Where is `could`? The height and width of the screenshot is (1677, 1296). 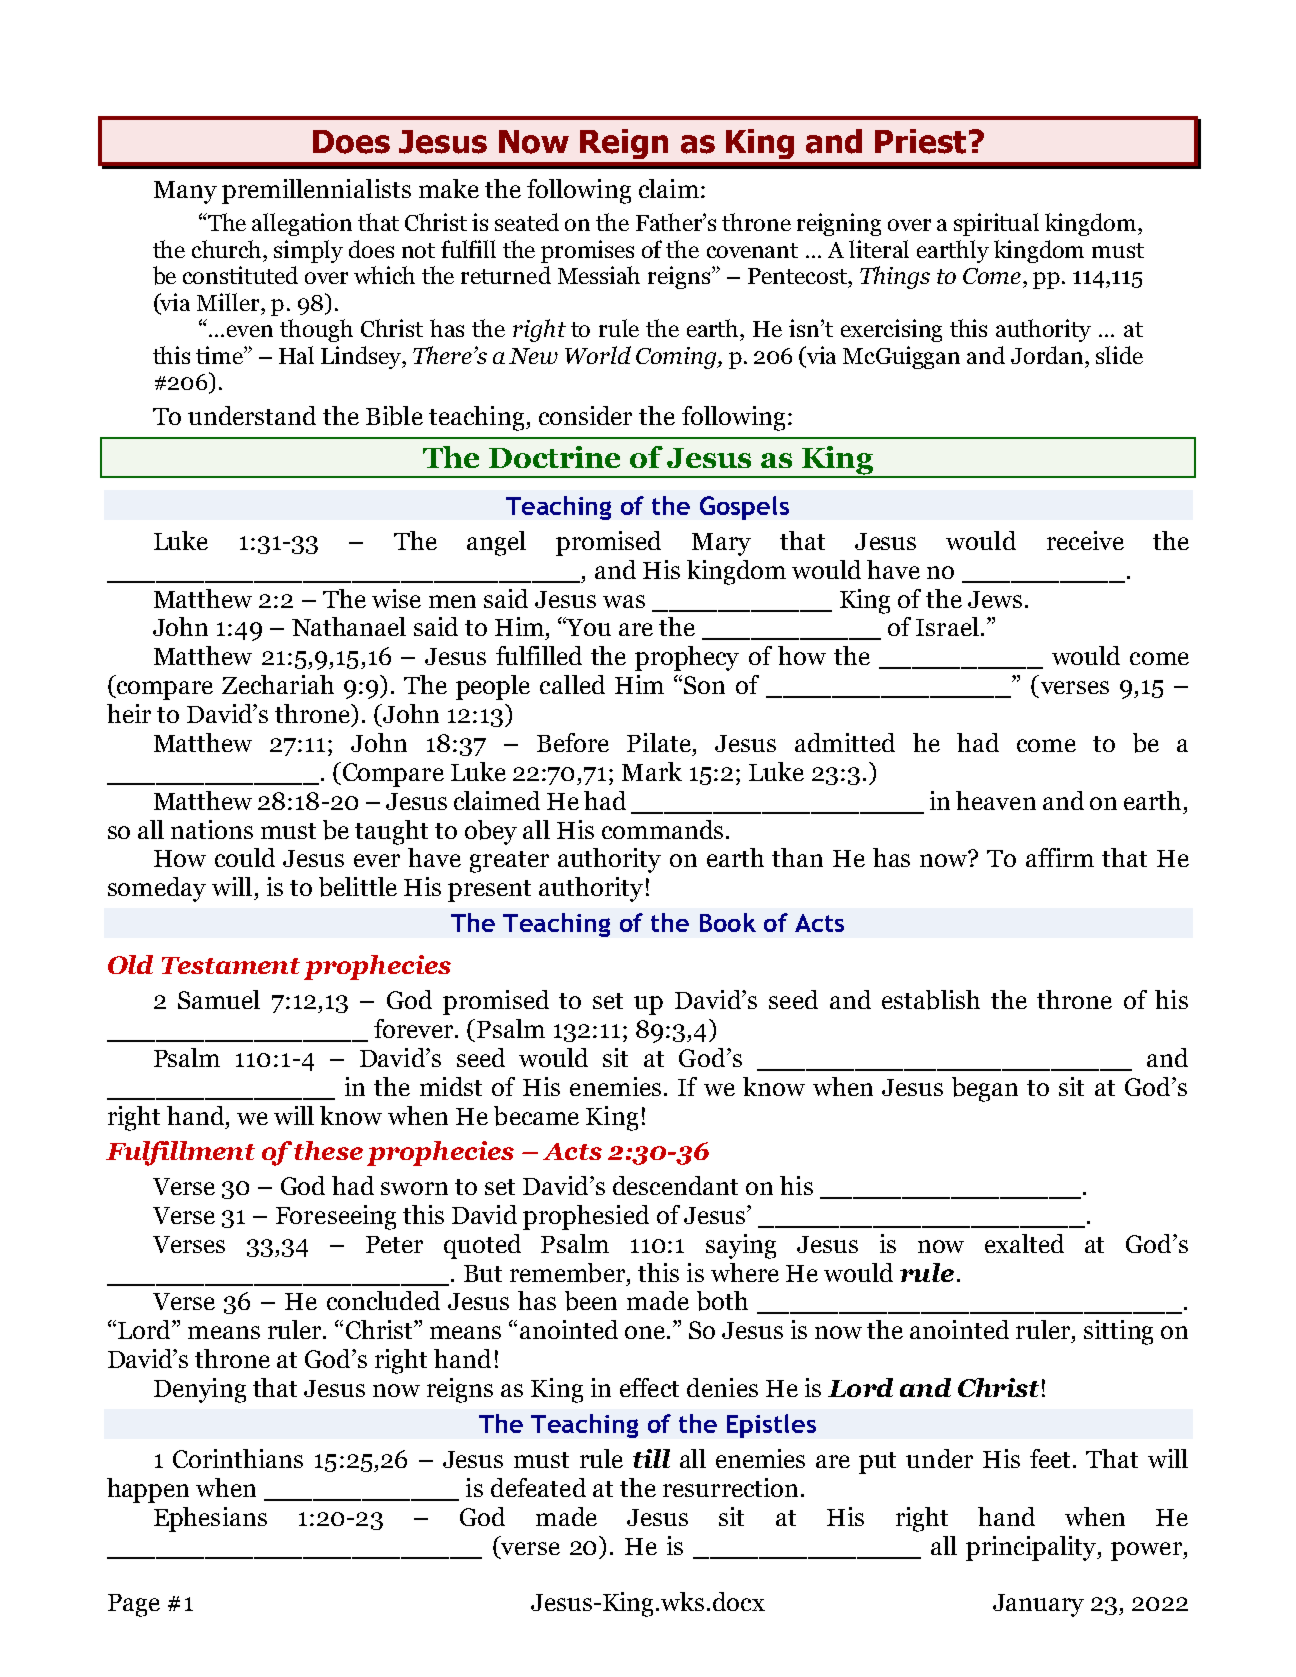
could is located at coordinates (245, 857).
